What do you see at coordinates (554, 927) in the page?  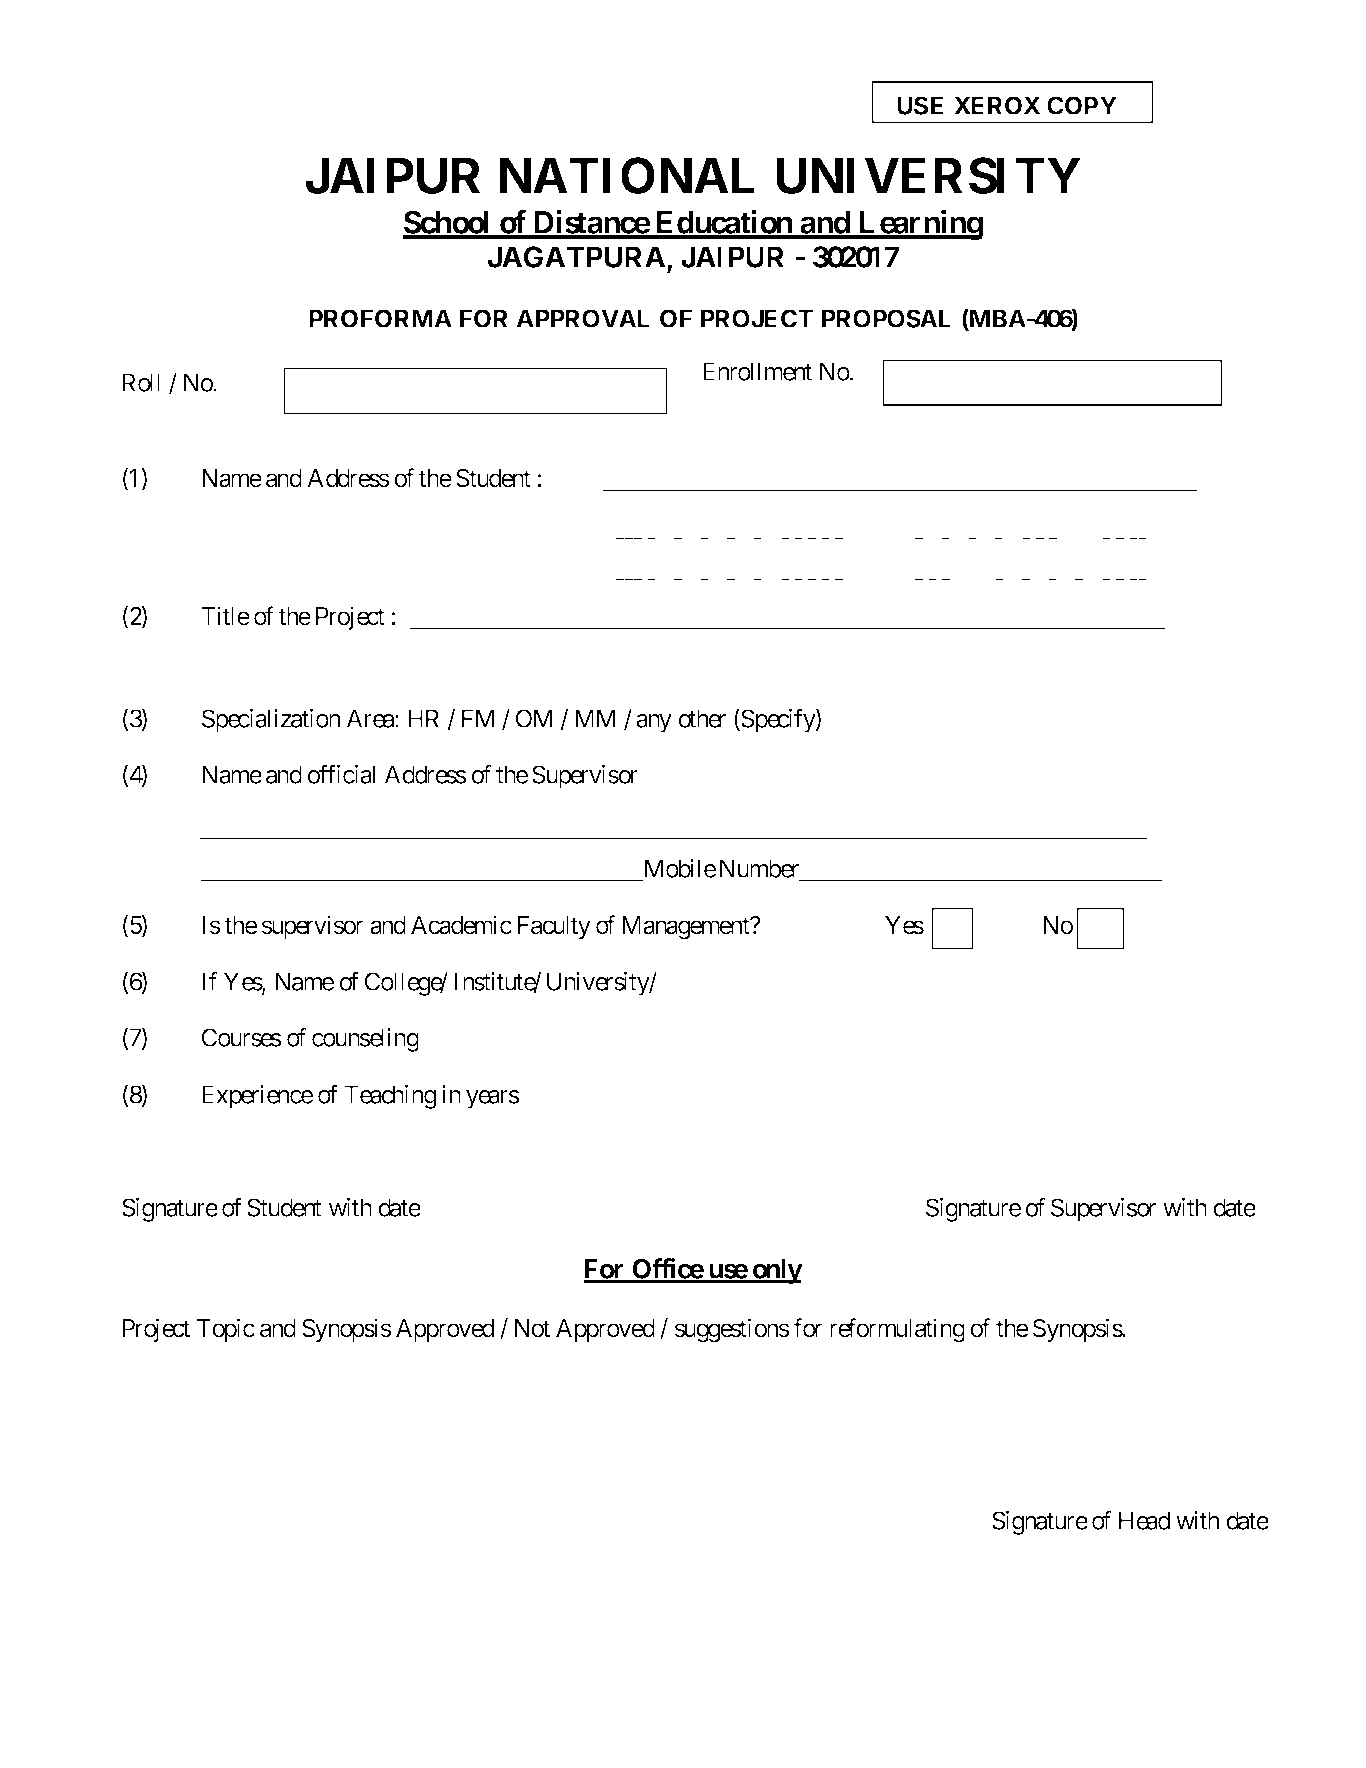 I see `Faculty` at bounding box center [554, 927].
